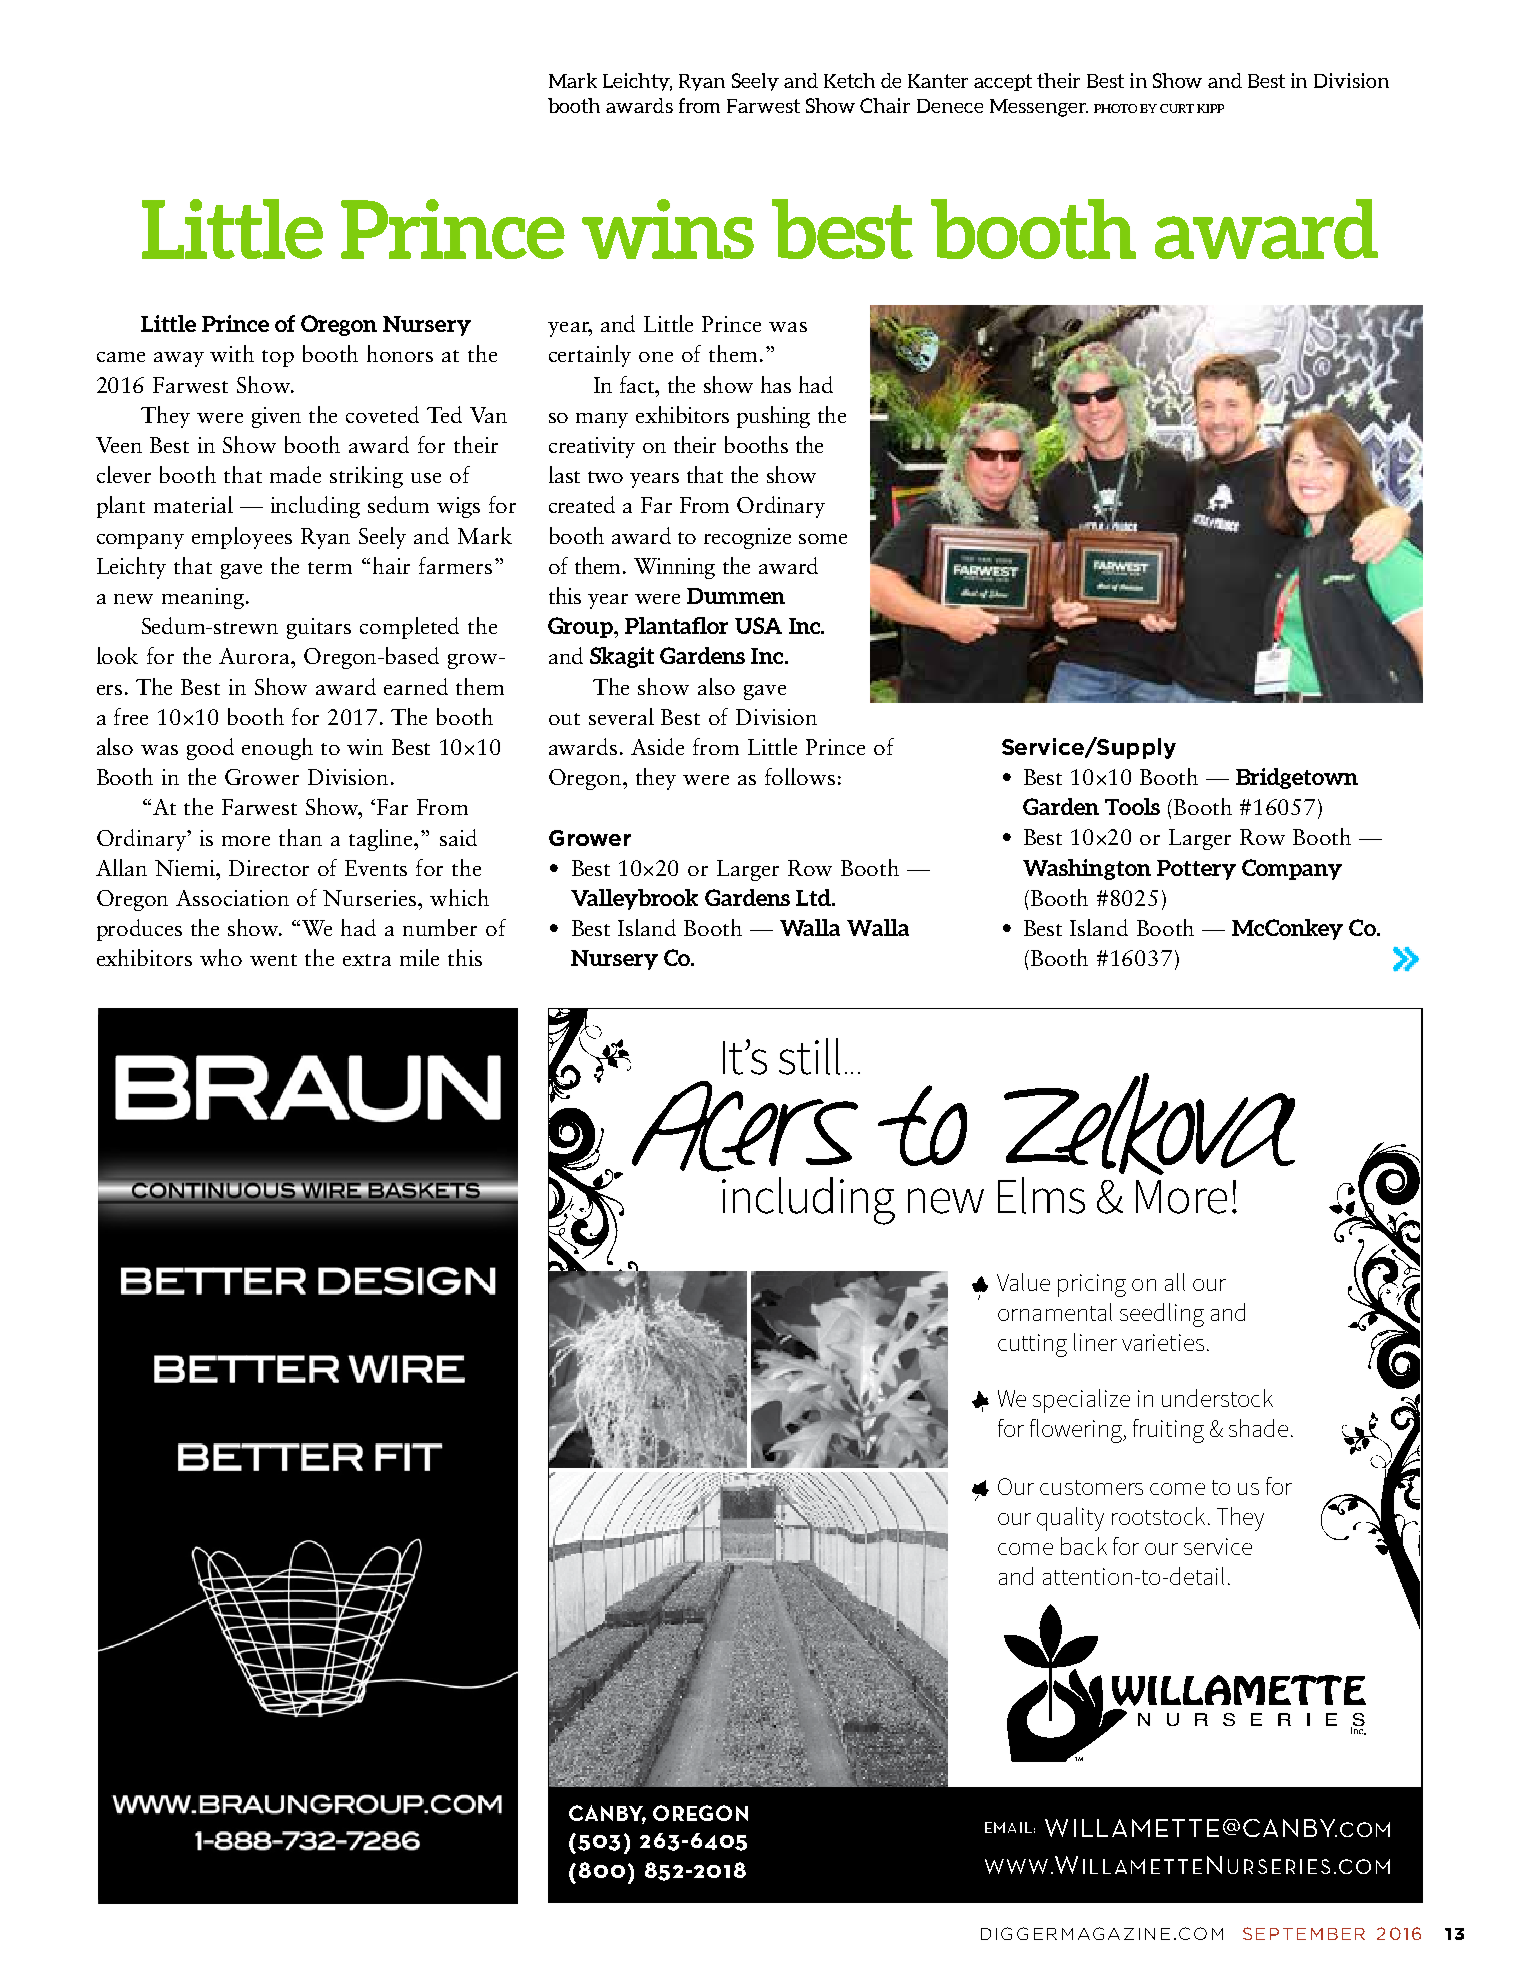 This screenshot has height=1971, width=1518. What do you see at coordinates (1032, 1345) in the screenshot?
I see `cutting` at bounding box center [1032, 1345].
